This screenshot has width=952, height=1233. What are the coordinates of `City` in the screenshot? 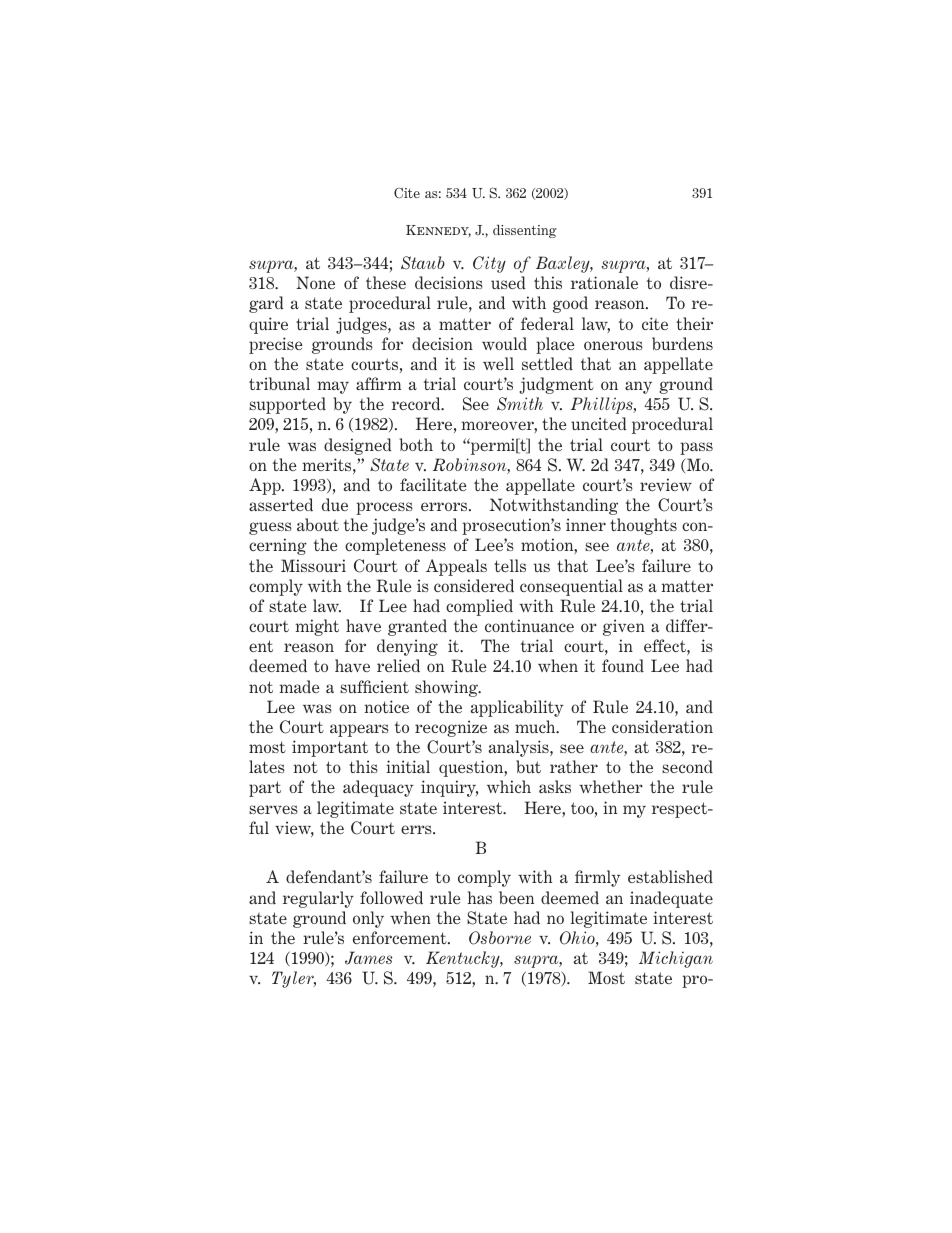 It's located at (489, 264).
